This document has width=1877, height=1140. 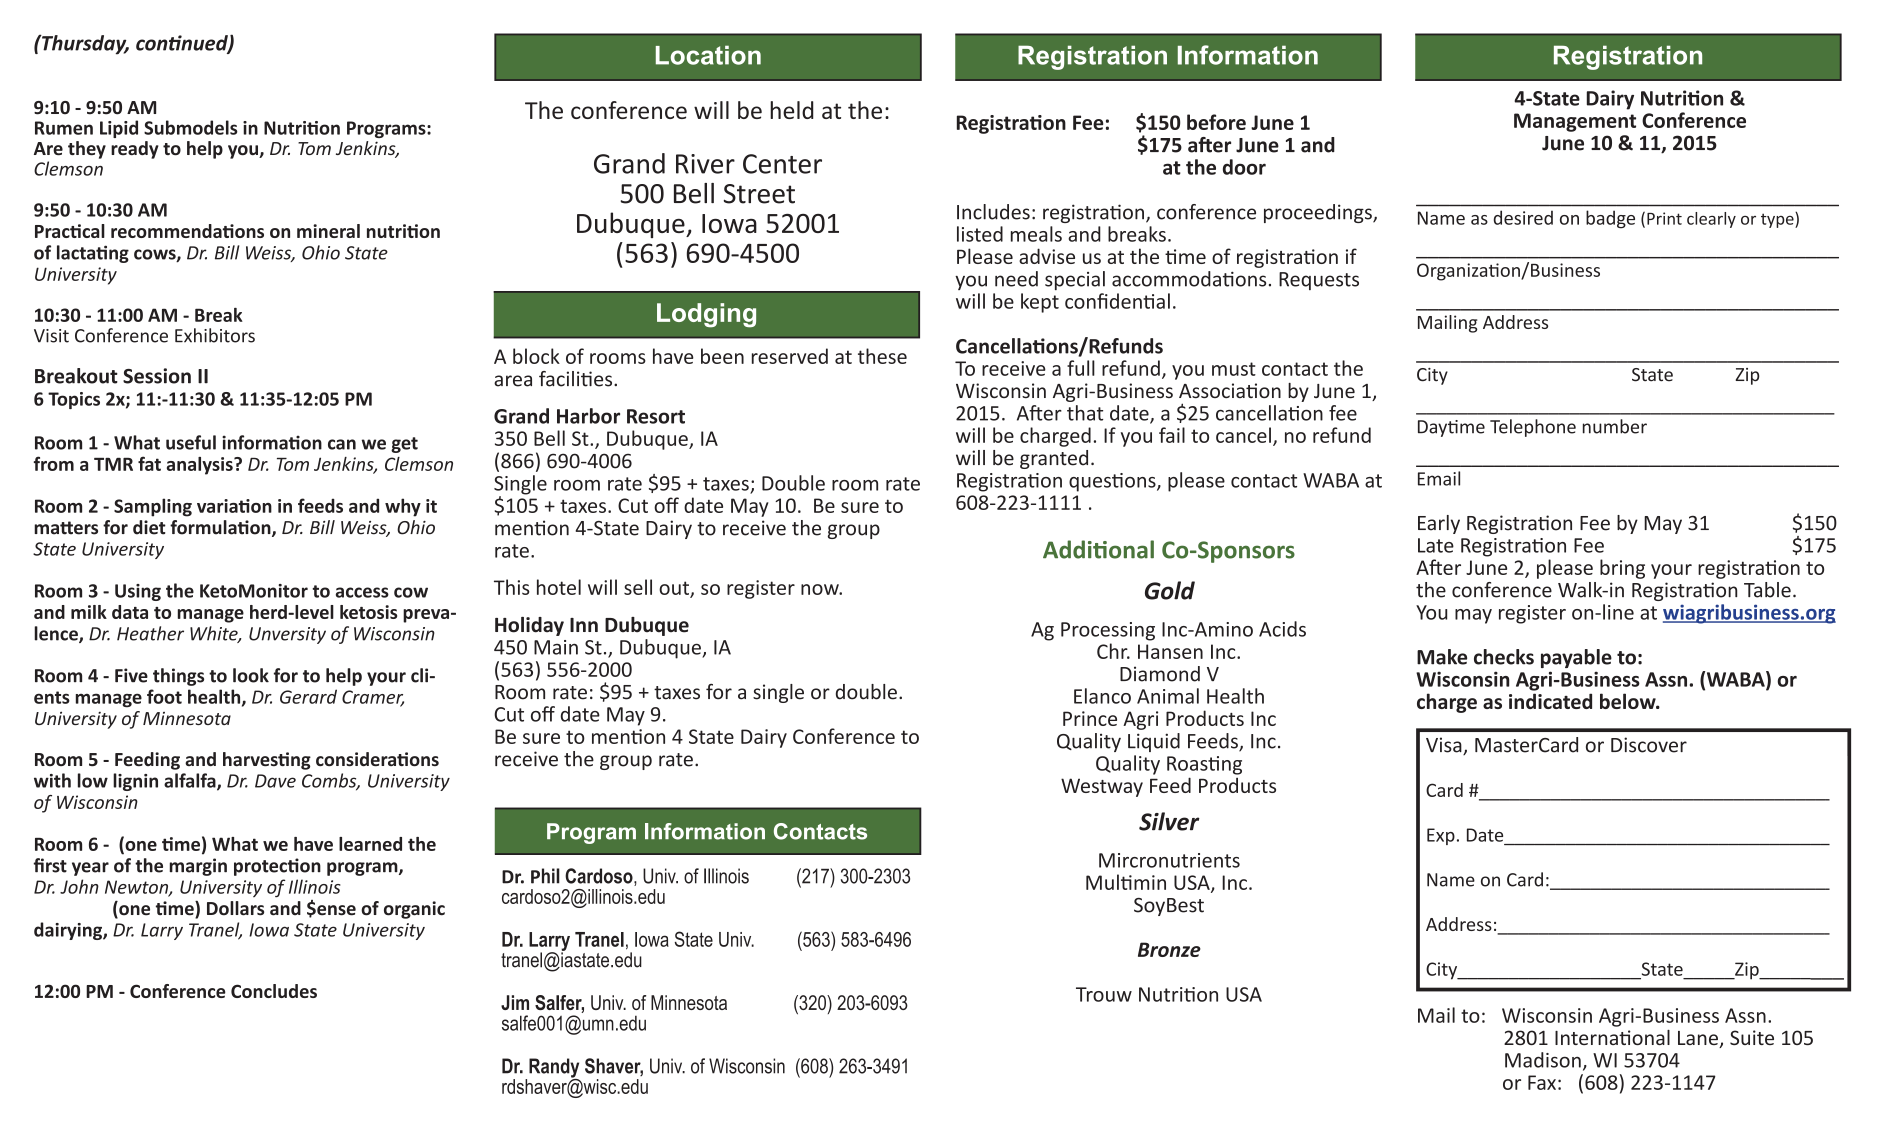 What do you see at coordinates (1441, 836) in the document?
I see `Exp` at bounding box center [1441, 836].
